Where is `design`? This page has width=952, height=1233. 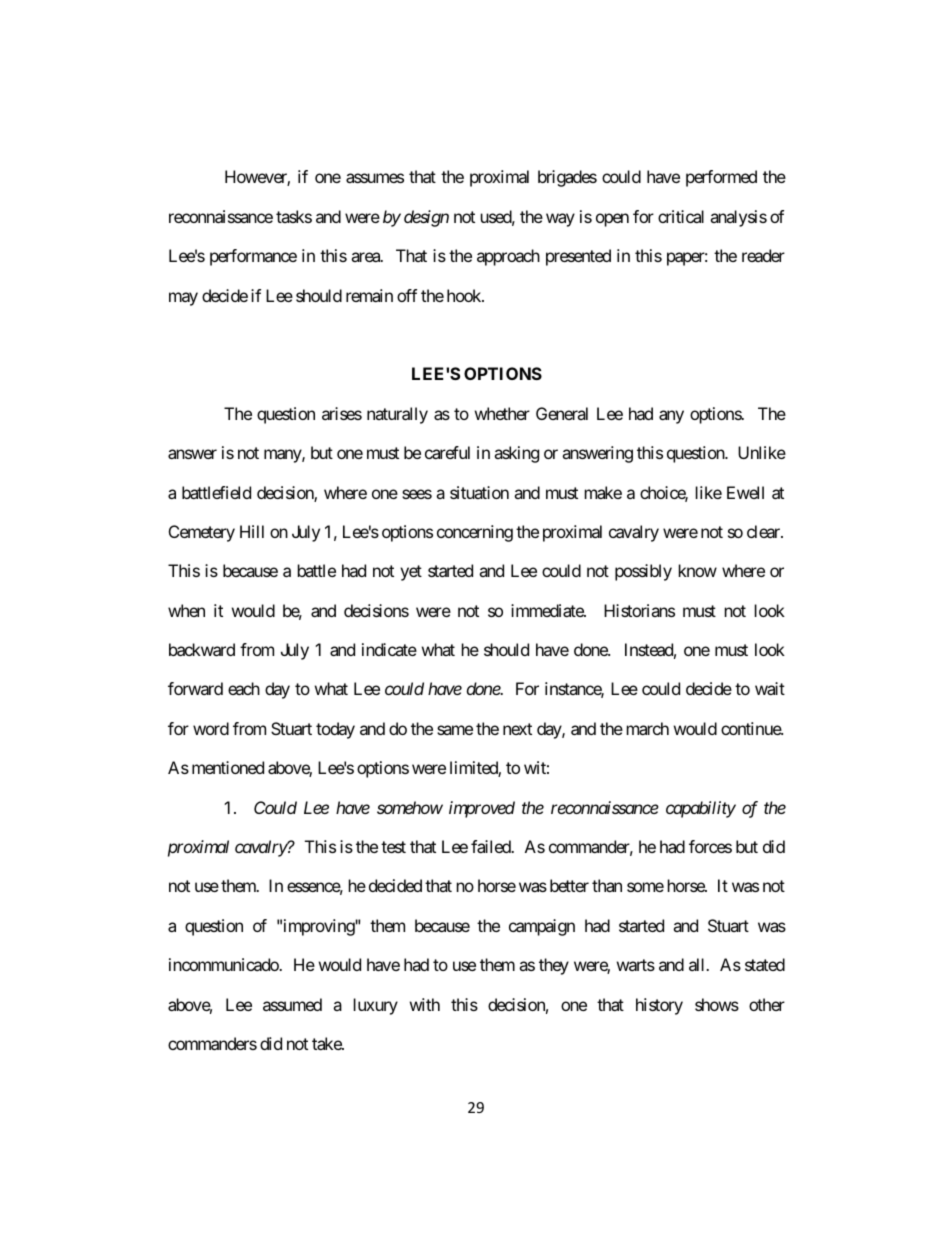
design is located at coordinates (426, 218).
